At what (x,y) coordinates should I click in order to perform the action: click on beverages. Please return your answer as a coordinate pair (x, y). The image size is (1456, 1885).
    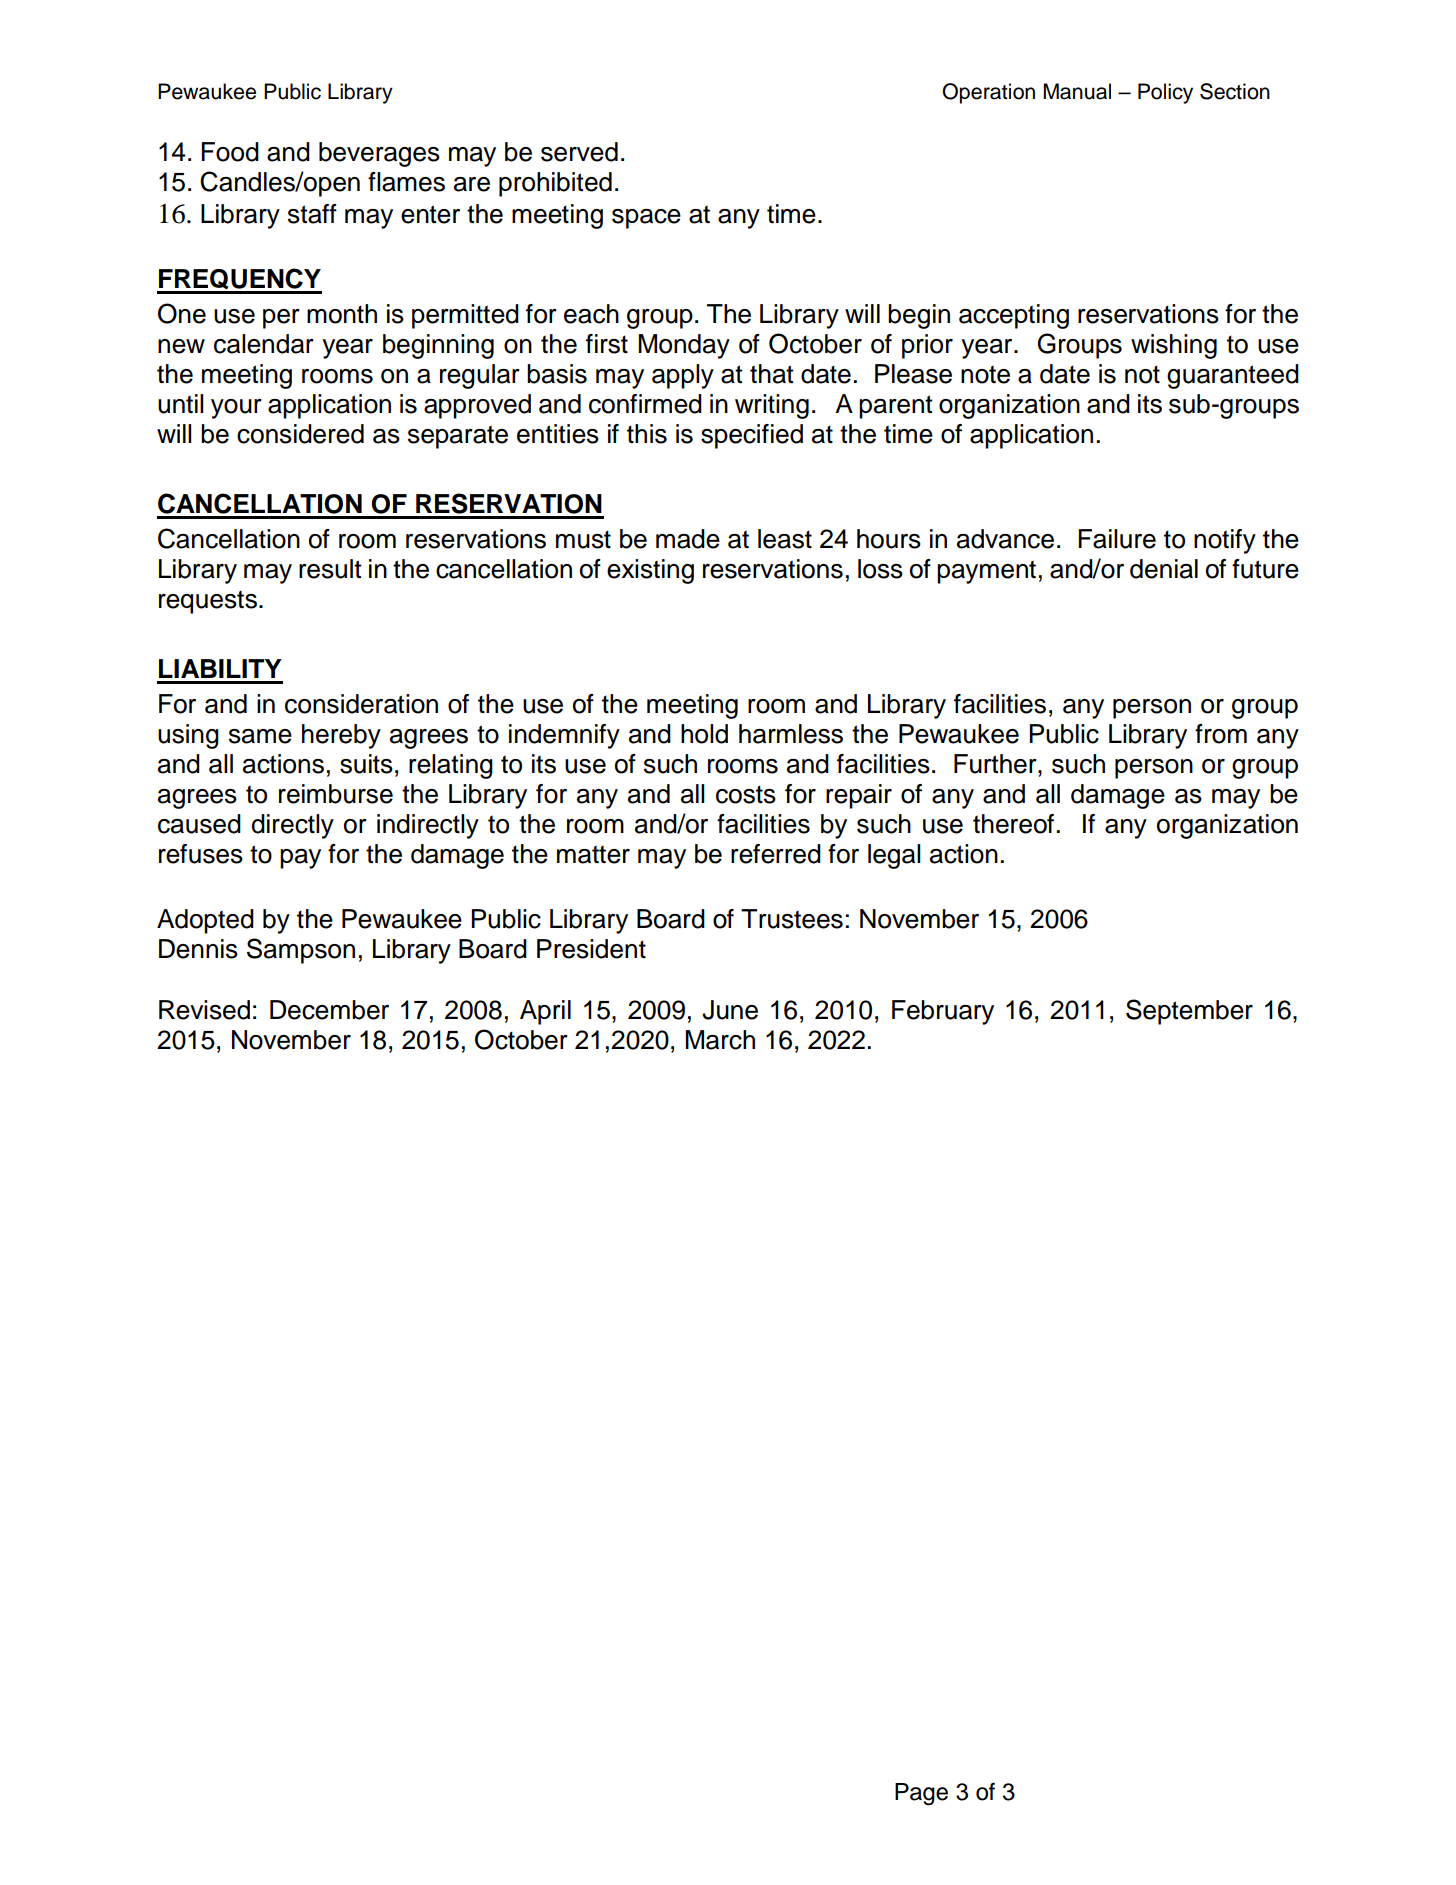
    Looking at the image, I should click on (379, 154).
